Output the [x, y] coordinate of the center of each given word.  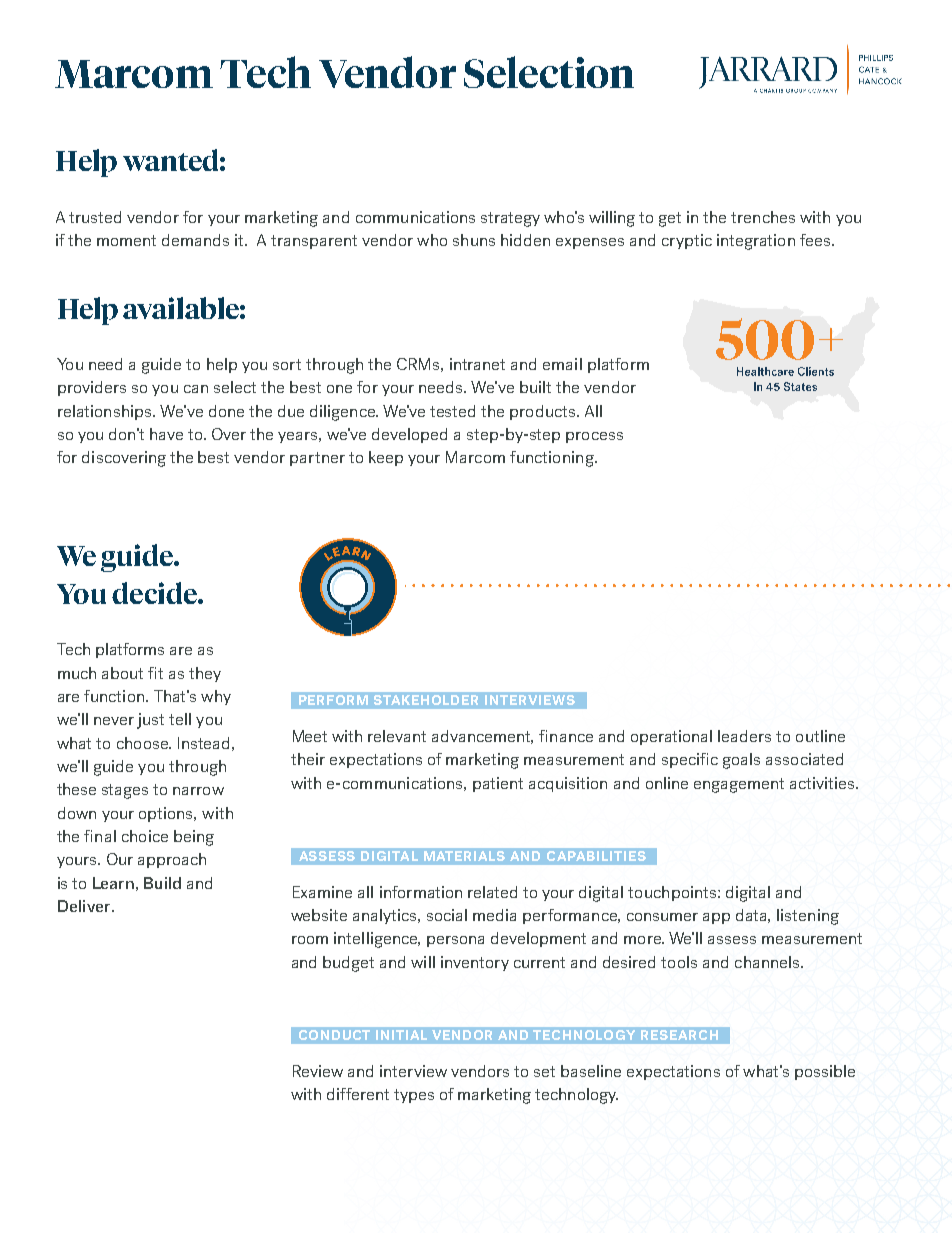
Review [318, 1071]
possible [825, 1072]
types [414, 1096]
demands [195, 240]
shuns [474, 240]
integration [756, 242]
